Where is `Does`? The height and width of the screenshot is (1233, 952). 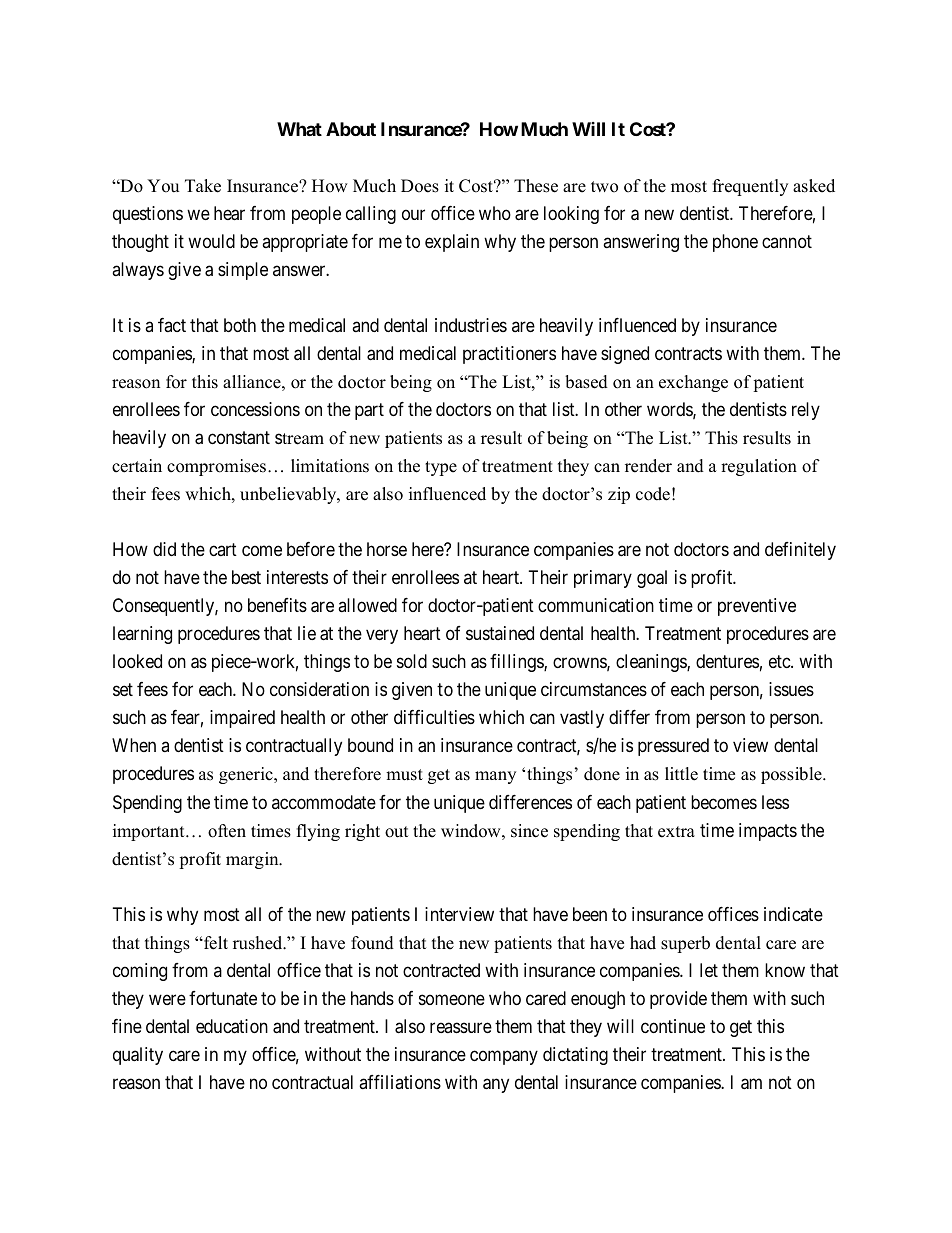
Does is located at coordinates (420, 186).
